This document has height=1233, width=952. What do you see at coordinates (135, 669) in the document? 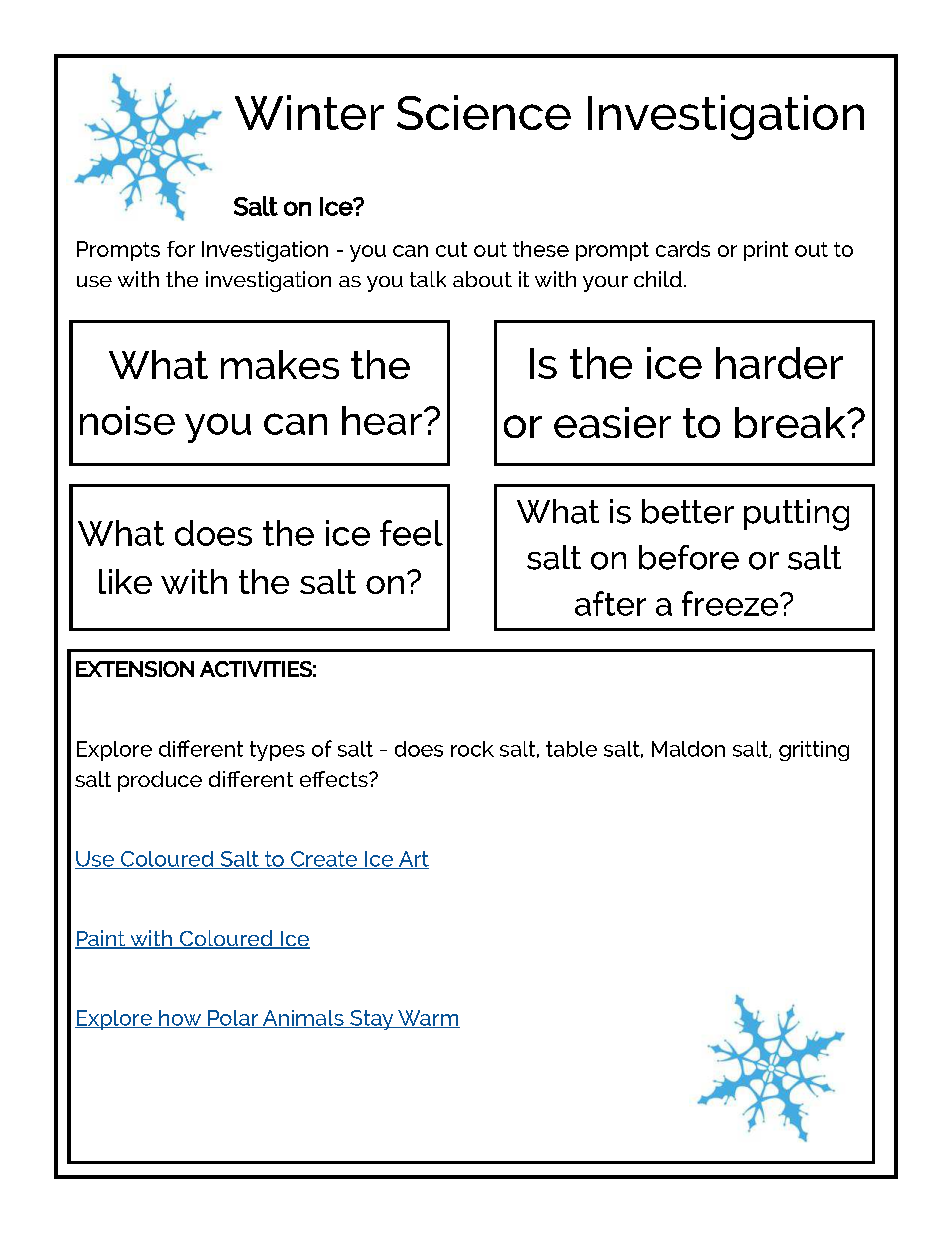
I see `EXTENSION` at bounding box center [135, 669].
